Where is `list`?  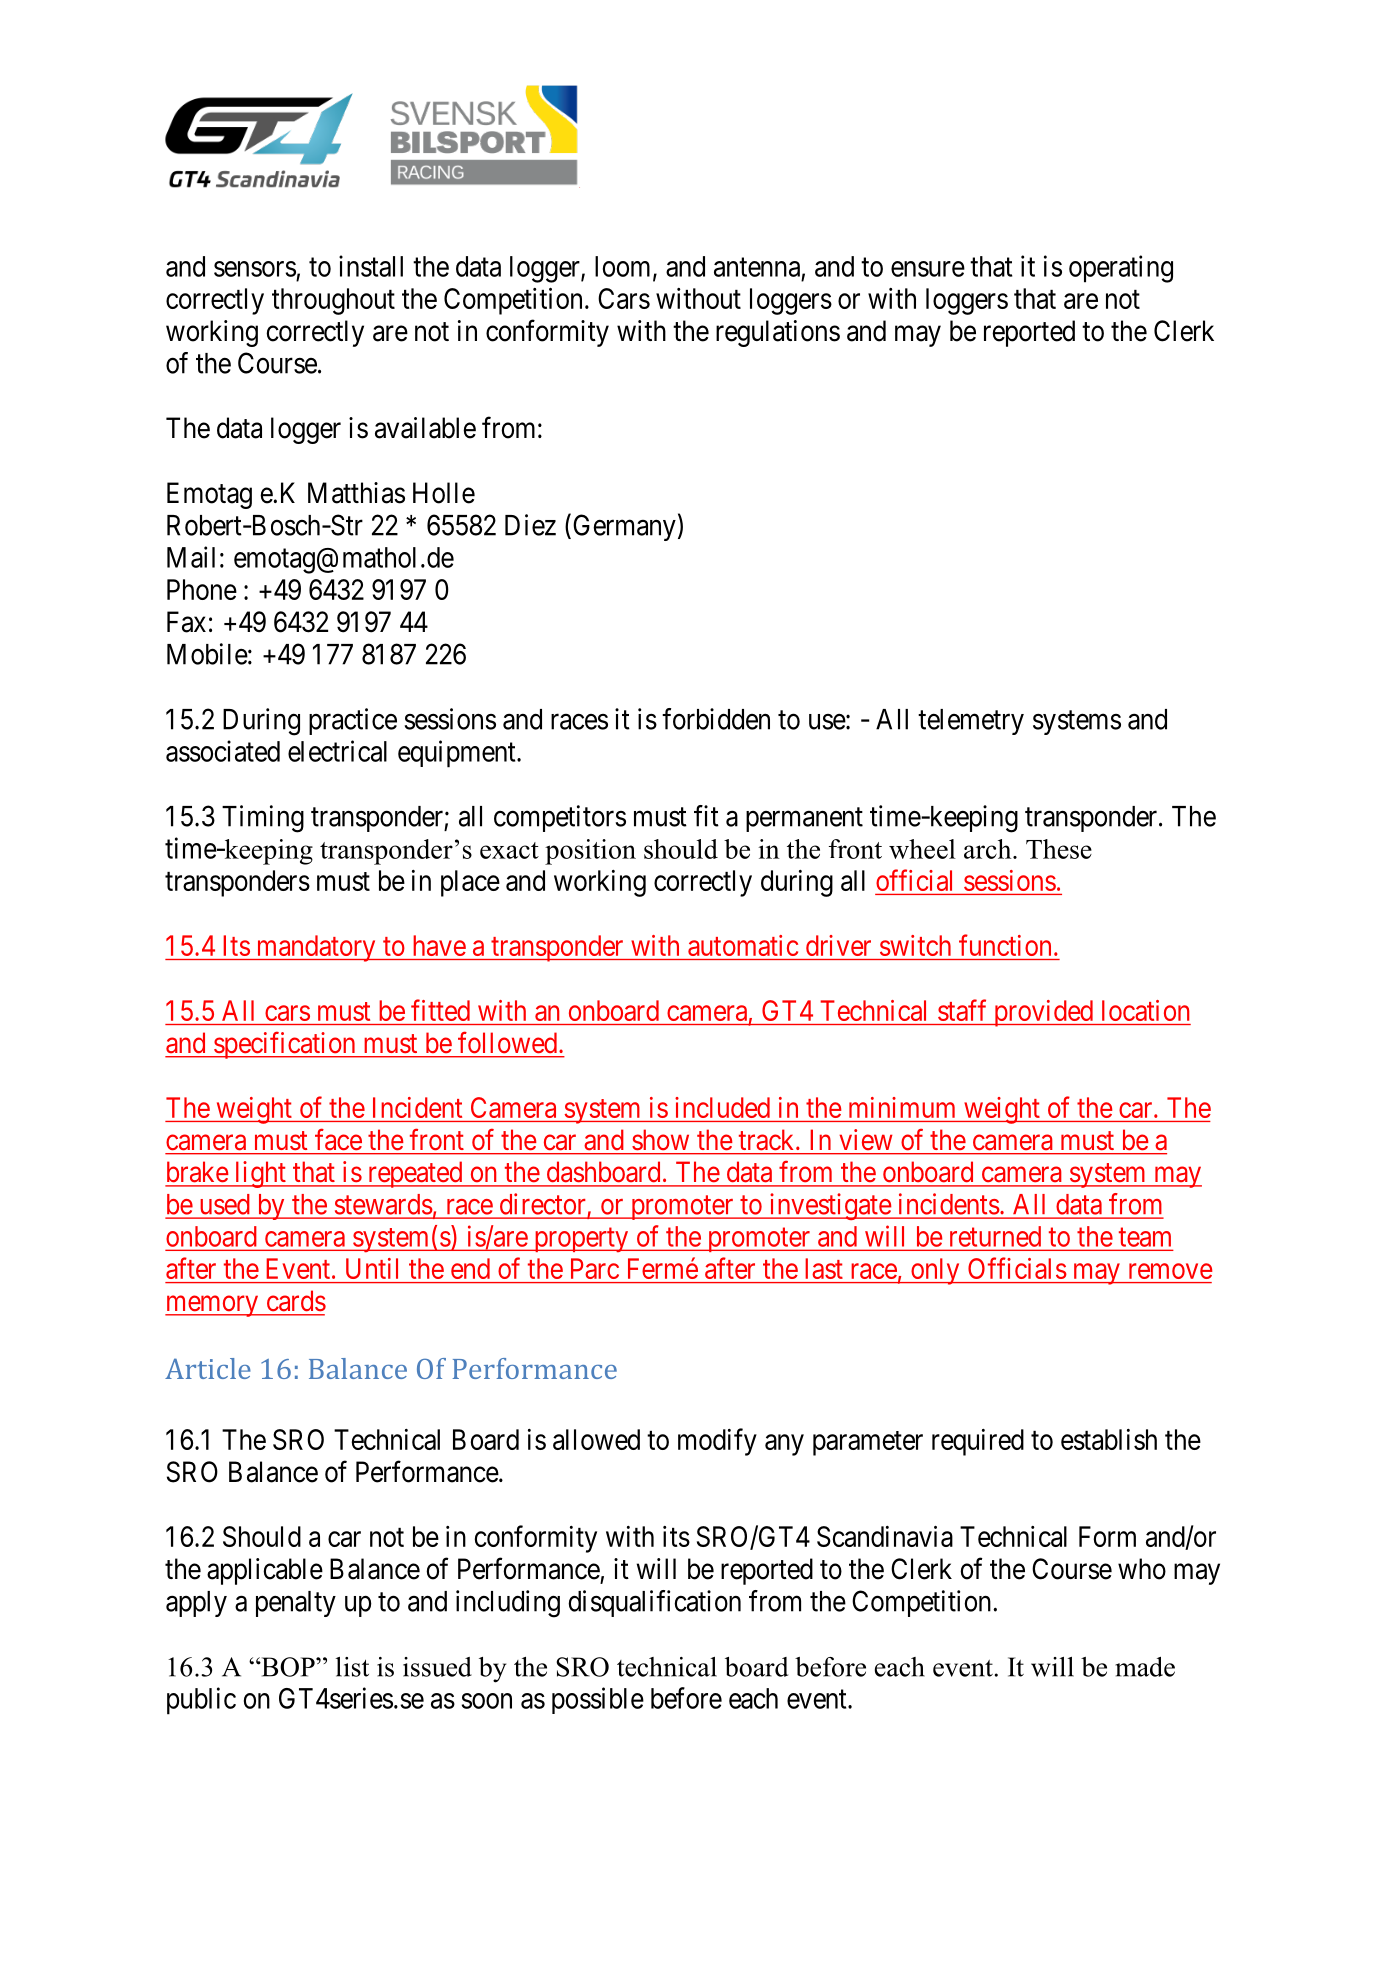 list is located at coordinates (352, 1667).
